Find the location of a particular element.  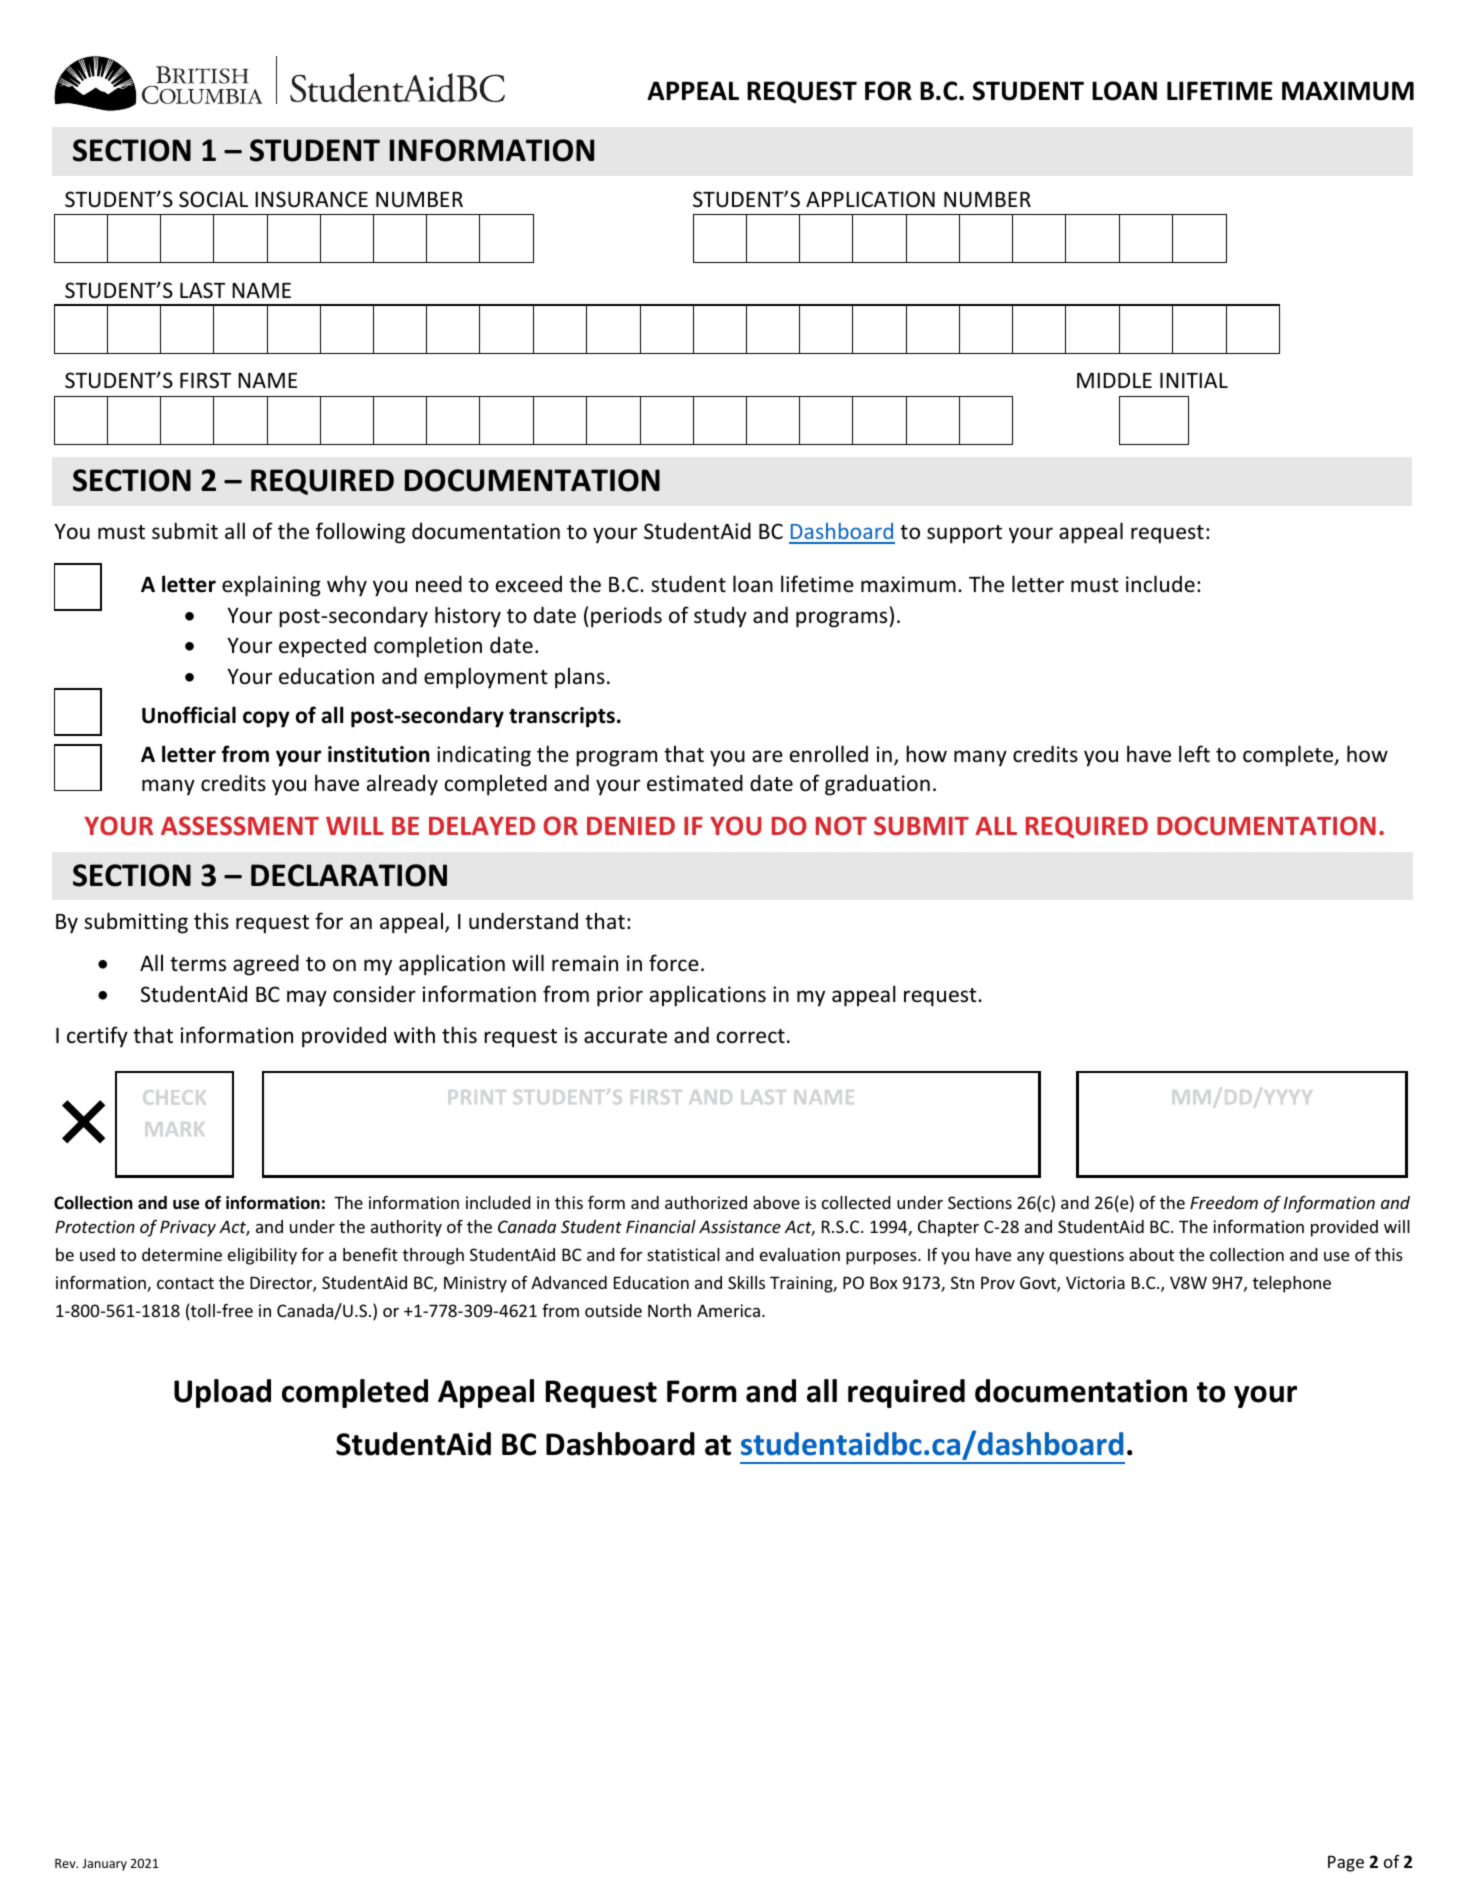

INSURANCE is located at coordinates (311, 199).
